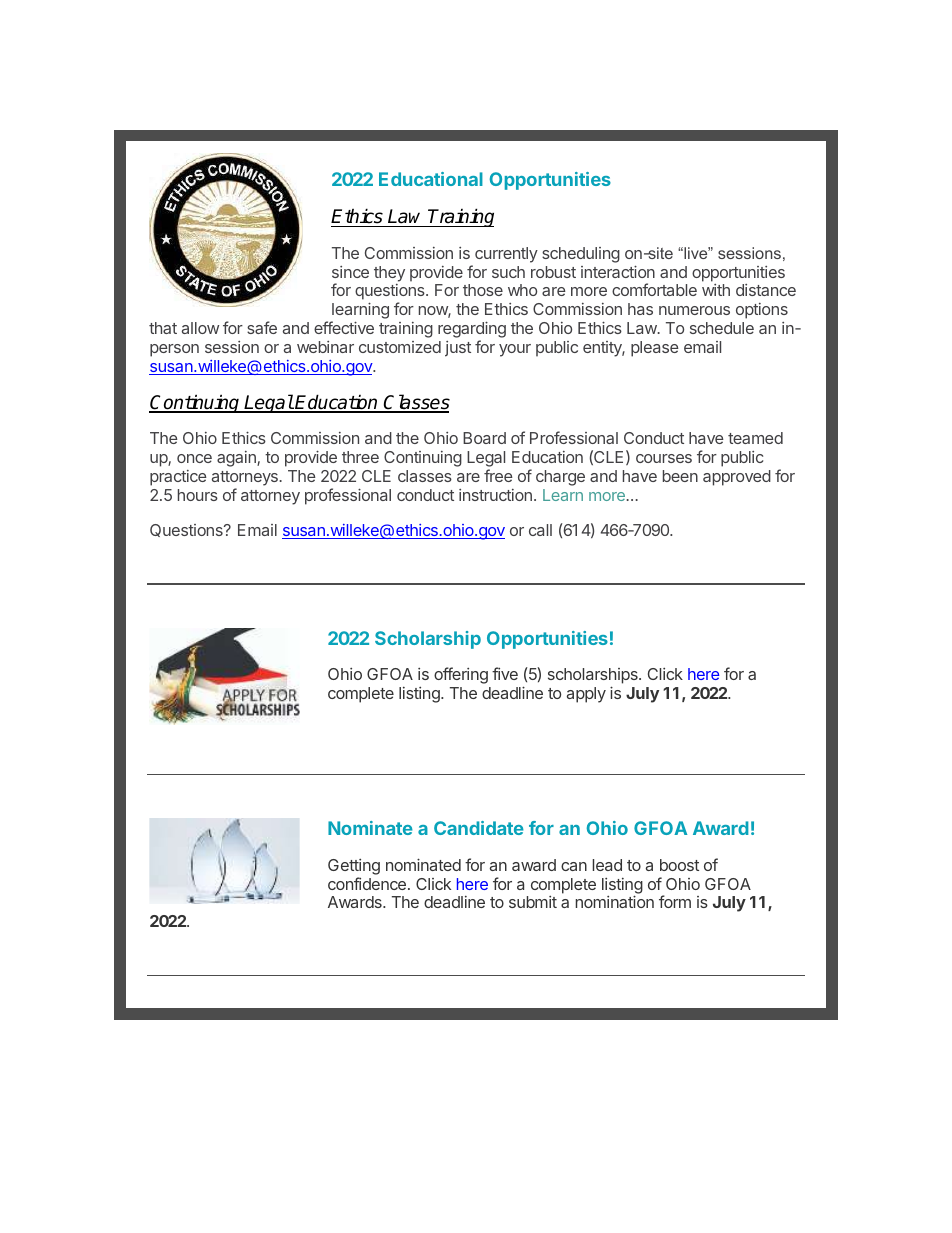 The height and width of the image is (1233, 952). Describe the element at coordinates (533, 902) in the image. I see `submit` at that location.
